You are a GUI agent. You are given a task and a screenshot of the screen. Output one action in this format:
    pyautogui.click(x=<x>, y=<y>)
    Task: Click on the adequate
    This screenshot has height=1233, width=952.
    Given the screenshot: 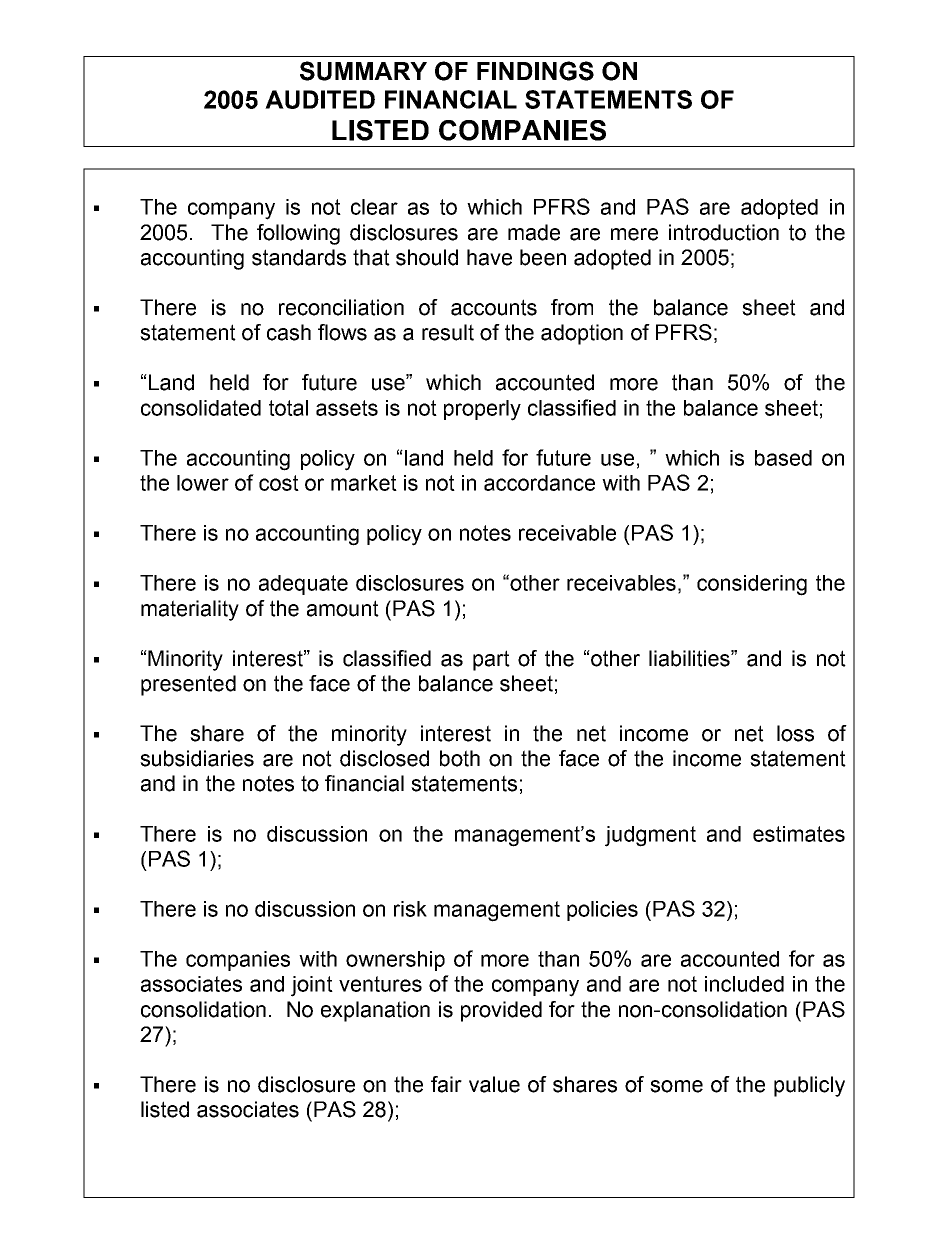 What is the action you would take?
    pyautogui.click(x=303, y=585)
